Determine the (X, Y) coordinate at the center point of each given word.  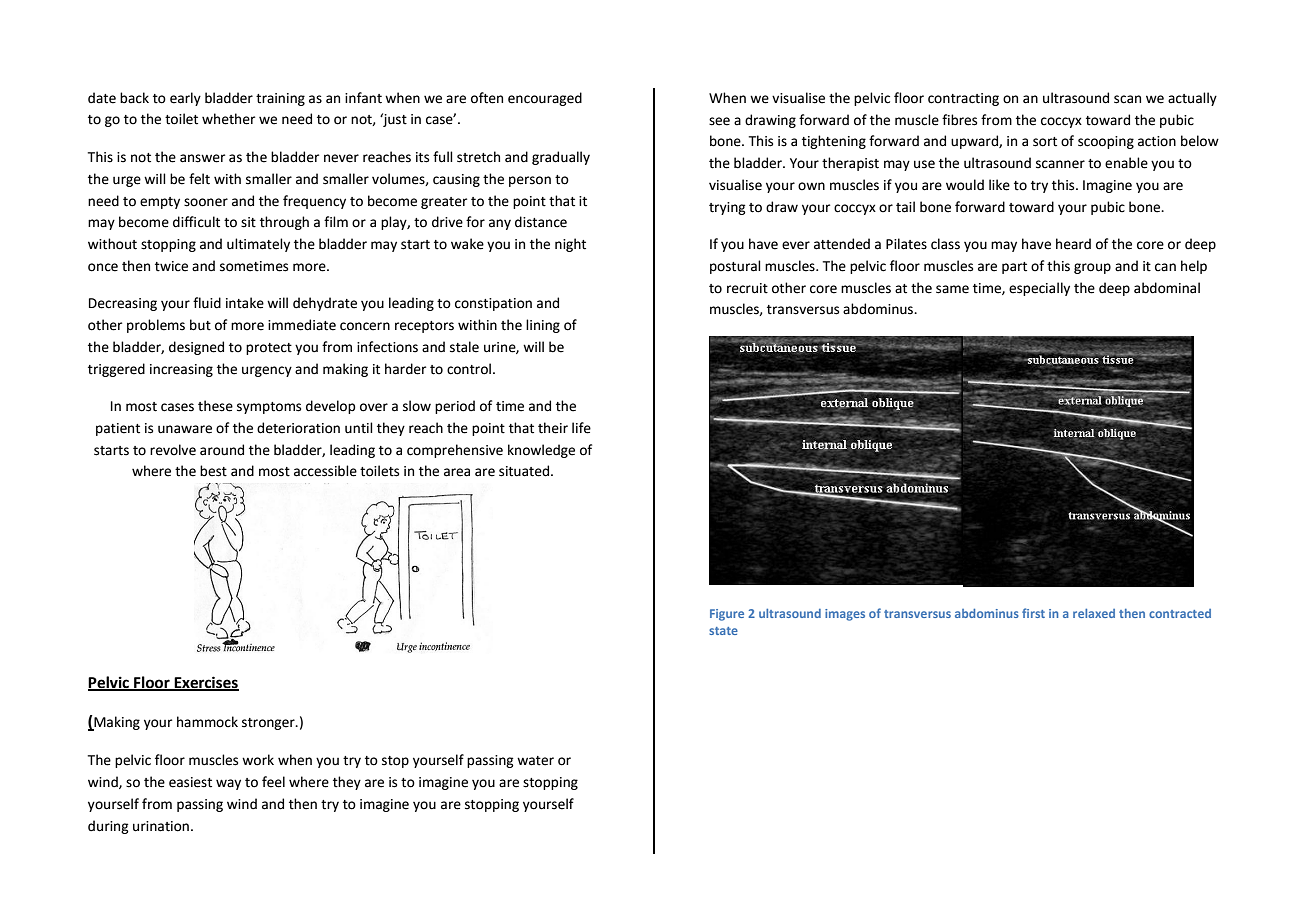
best (213, 471)
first (1033, 613)
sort (1045, 142)
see (719, 121)
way (228, 784)
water (535, 761)
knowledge (541, 451)
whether (228, 119)
